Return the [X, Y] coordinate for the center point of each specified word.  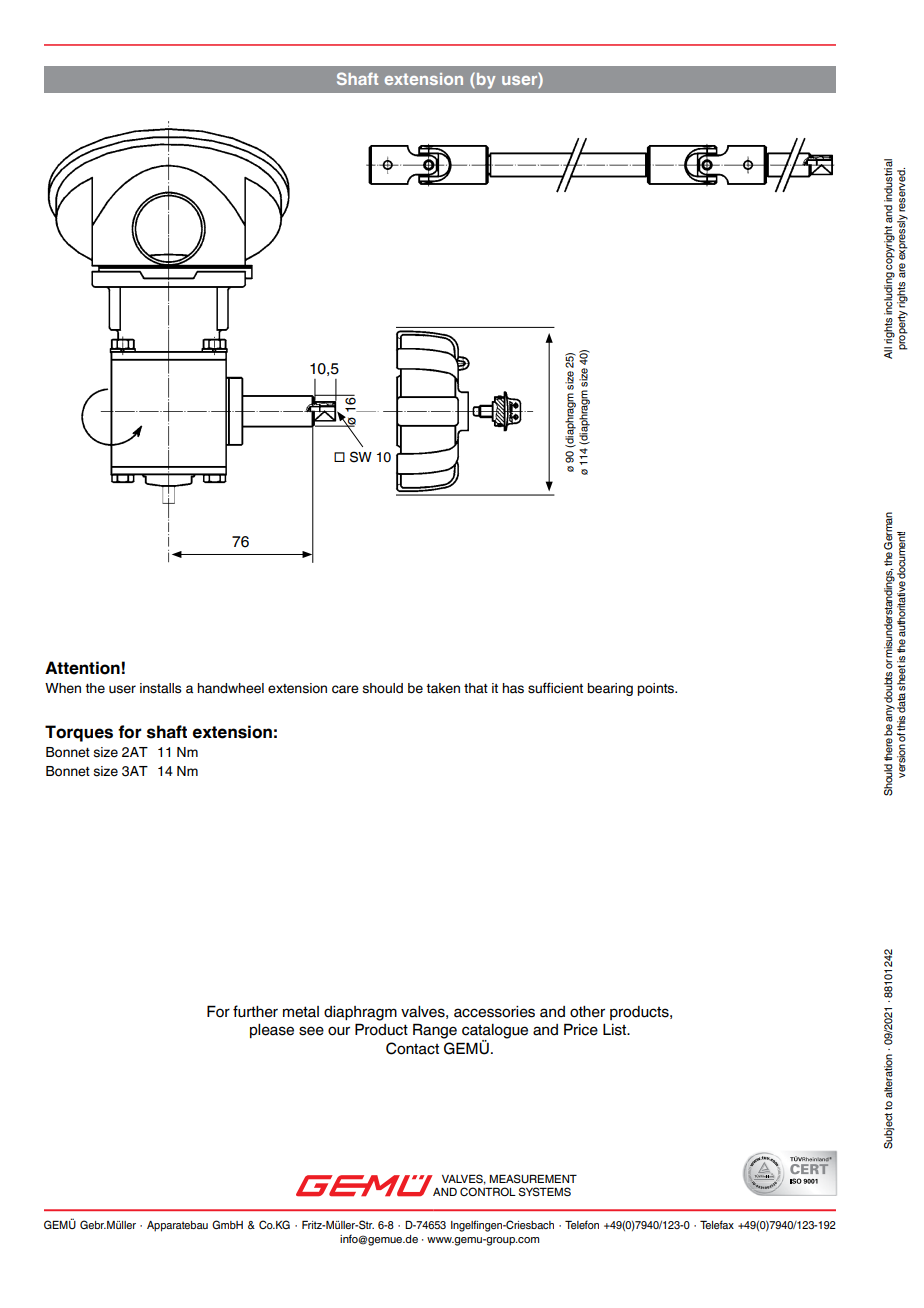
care [345, 689]
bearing [610, 689]
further [255, 1011]
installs [161, 688]
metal [301, 1012]
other [587, 1012]
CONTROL [488, 1191]
